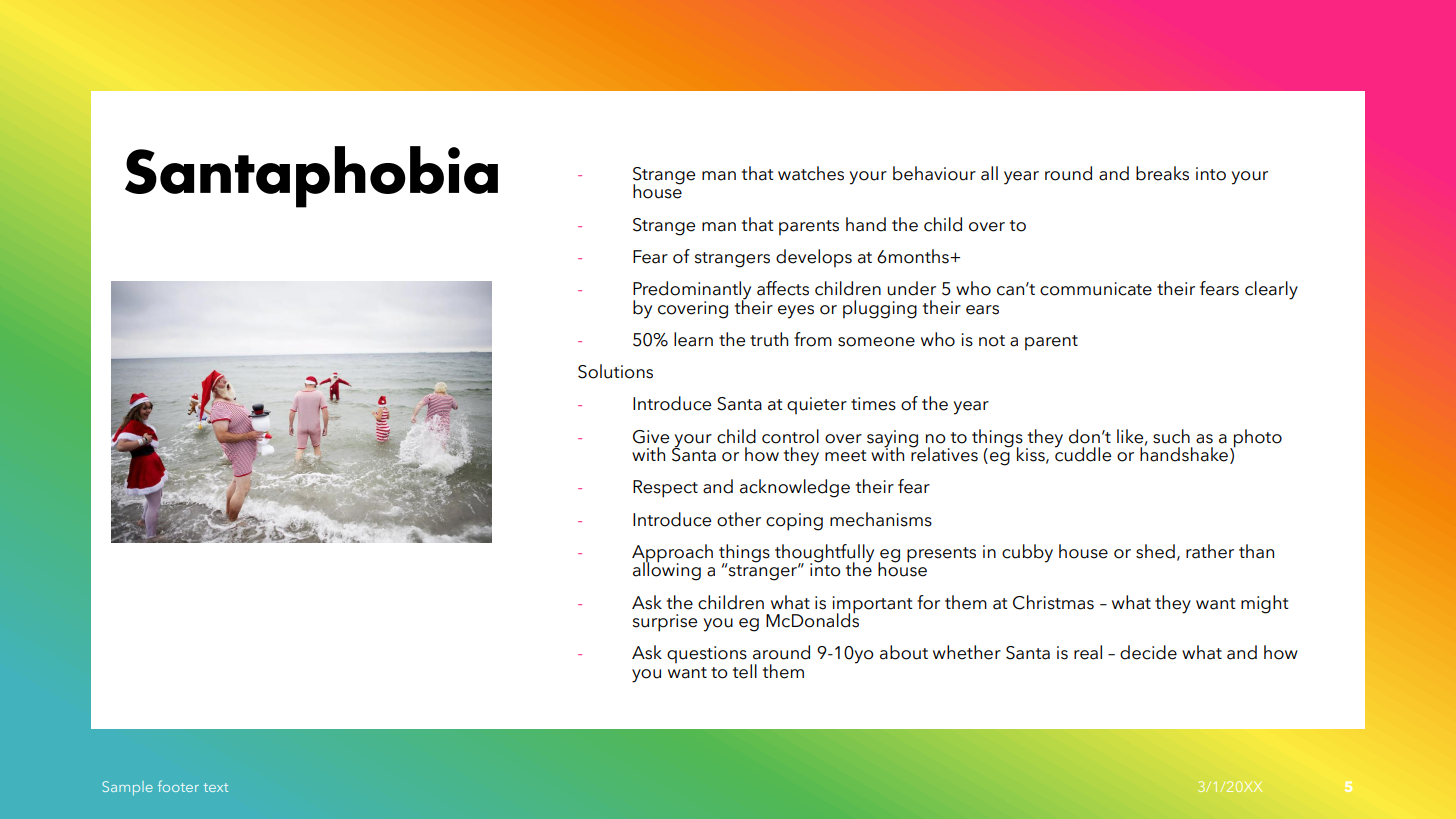 This screenshot has height=819, width=1456. Describe the element at coordinates (1155, 551) in the screenshot. I see `shed` at that location.
